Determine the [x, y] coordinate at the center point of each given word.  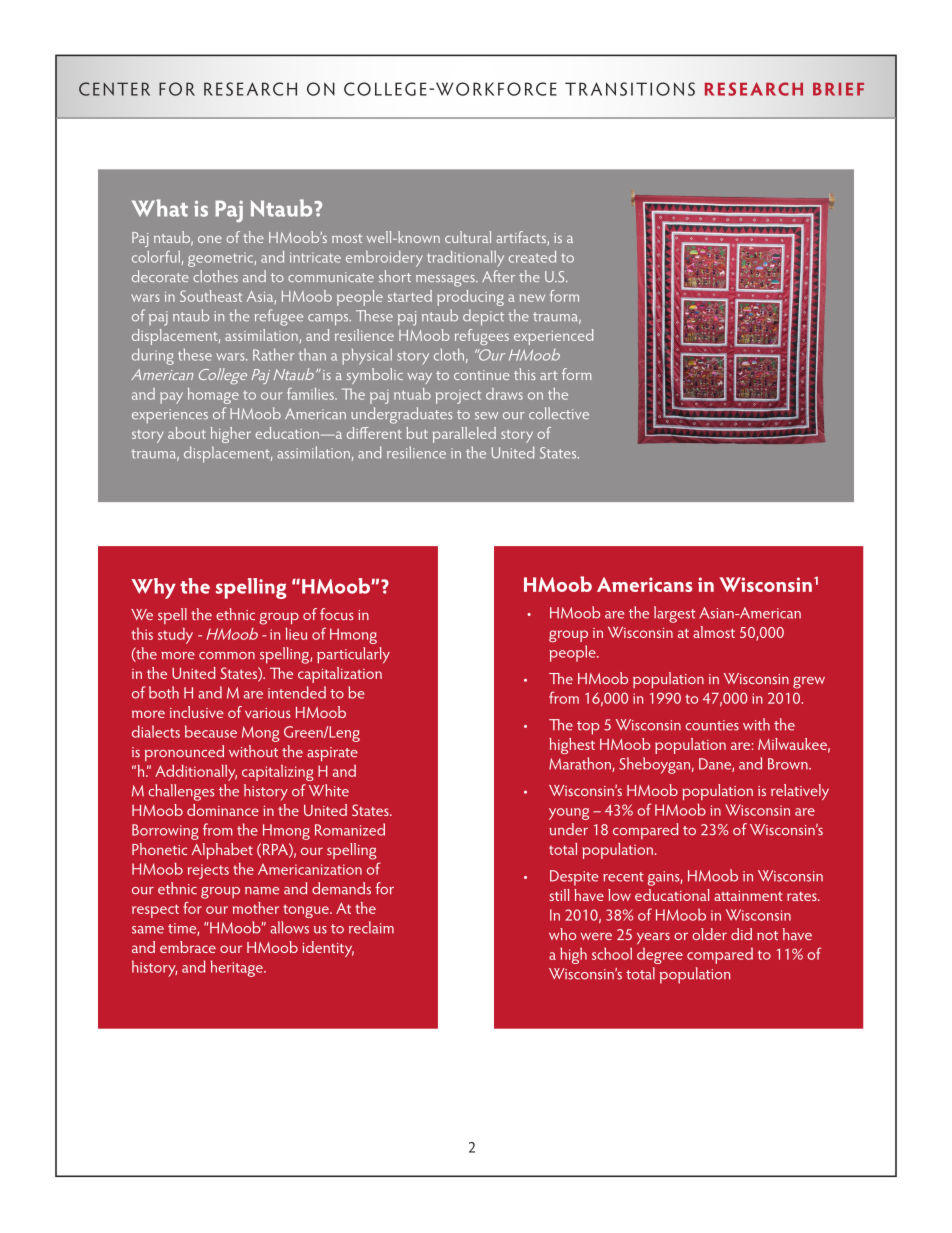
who [562, 934]
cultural [468, 237]
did [741, 934]
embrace [188, 947]
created [532, 257]
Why [153, 588]
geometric [221, 260]
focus [337, 614]
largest [675, 614]
